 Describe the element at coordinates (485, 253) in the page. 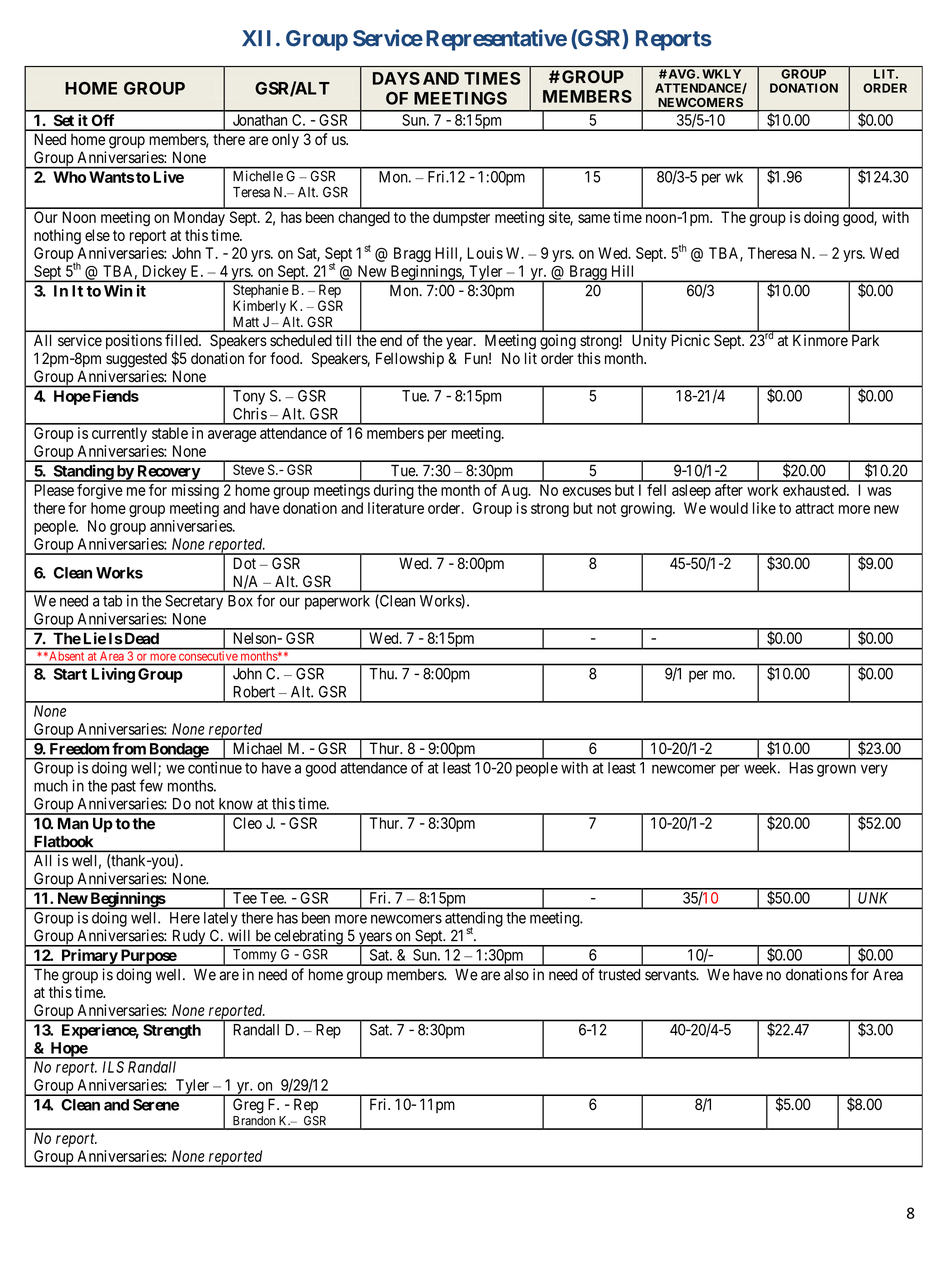

I see `Louis` at that location.
